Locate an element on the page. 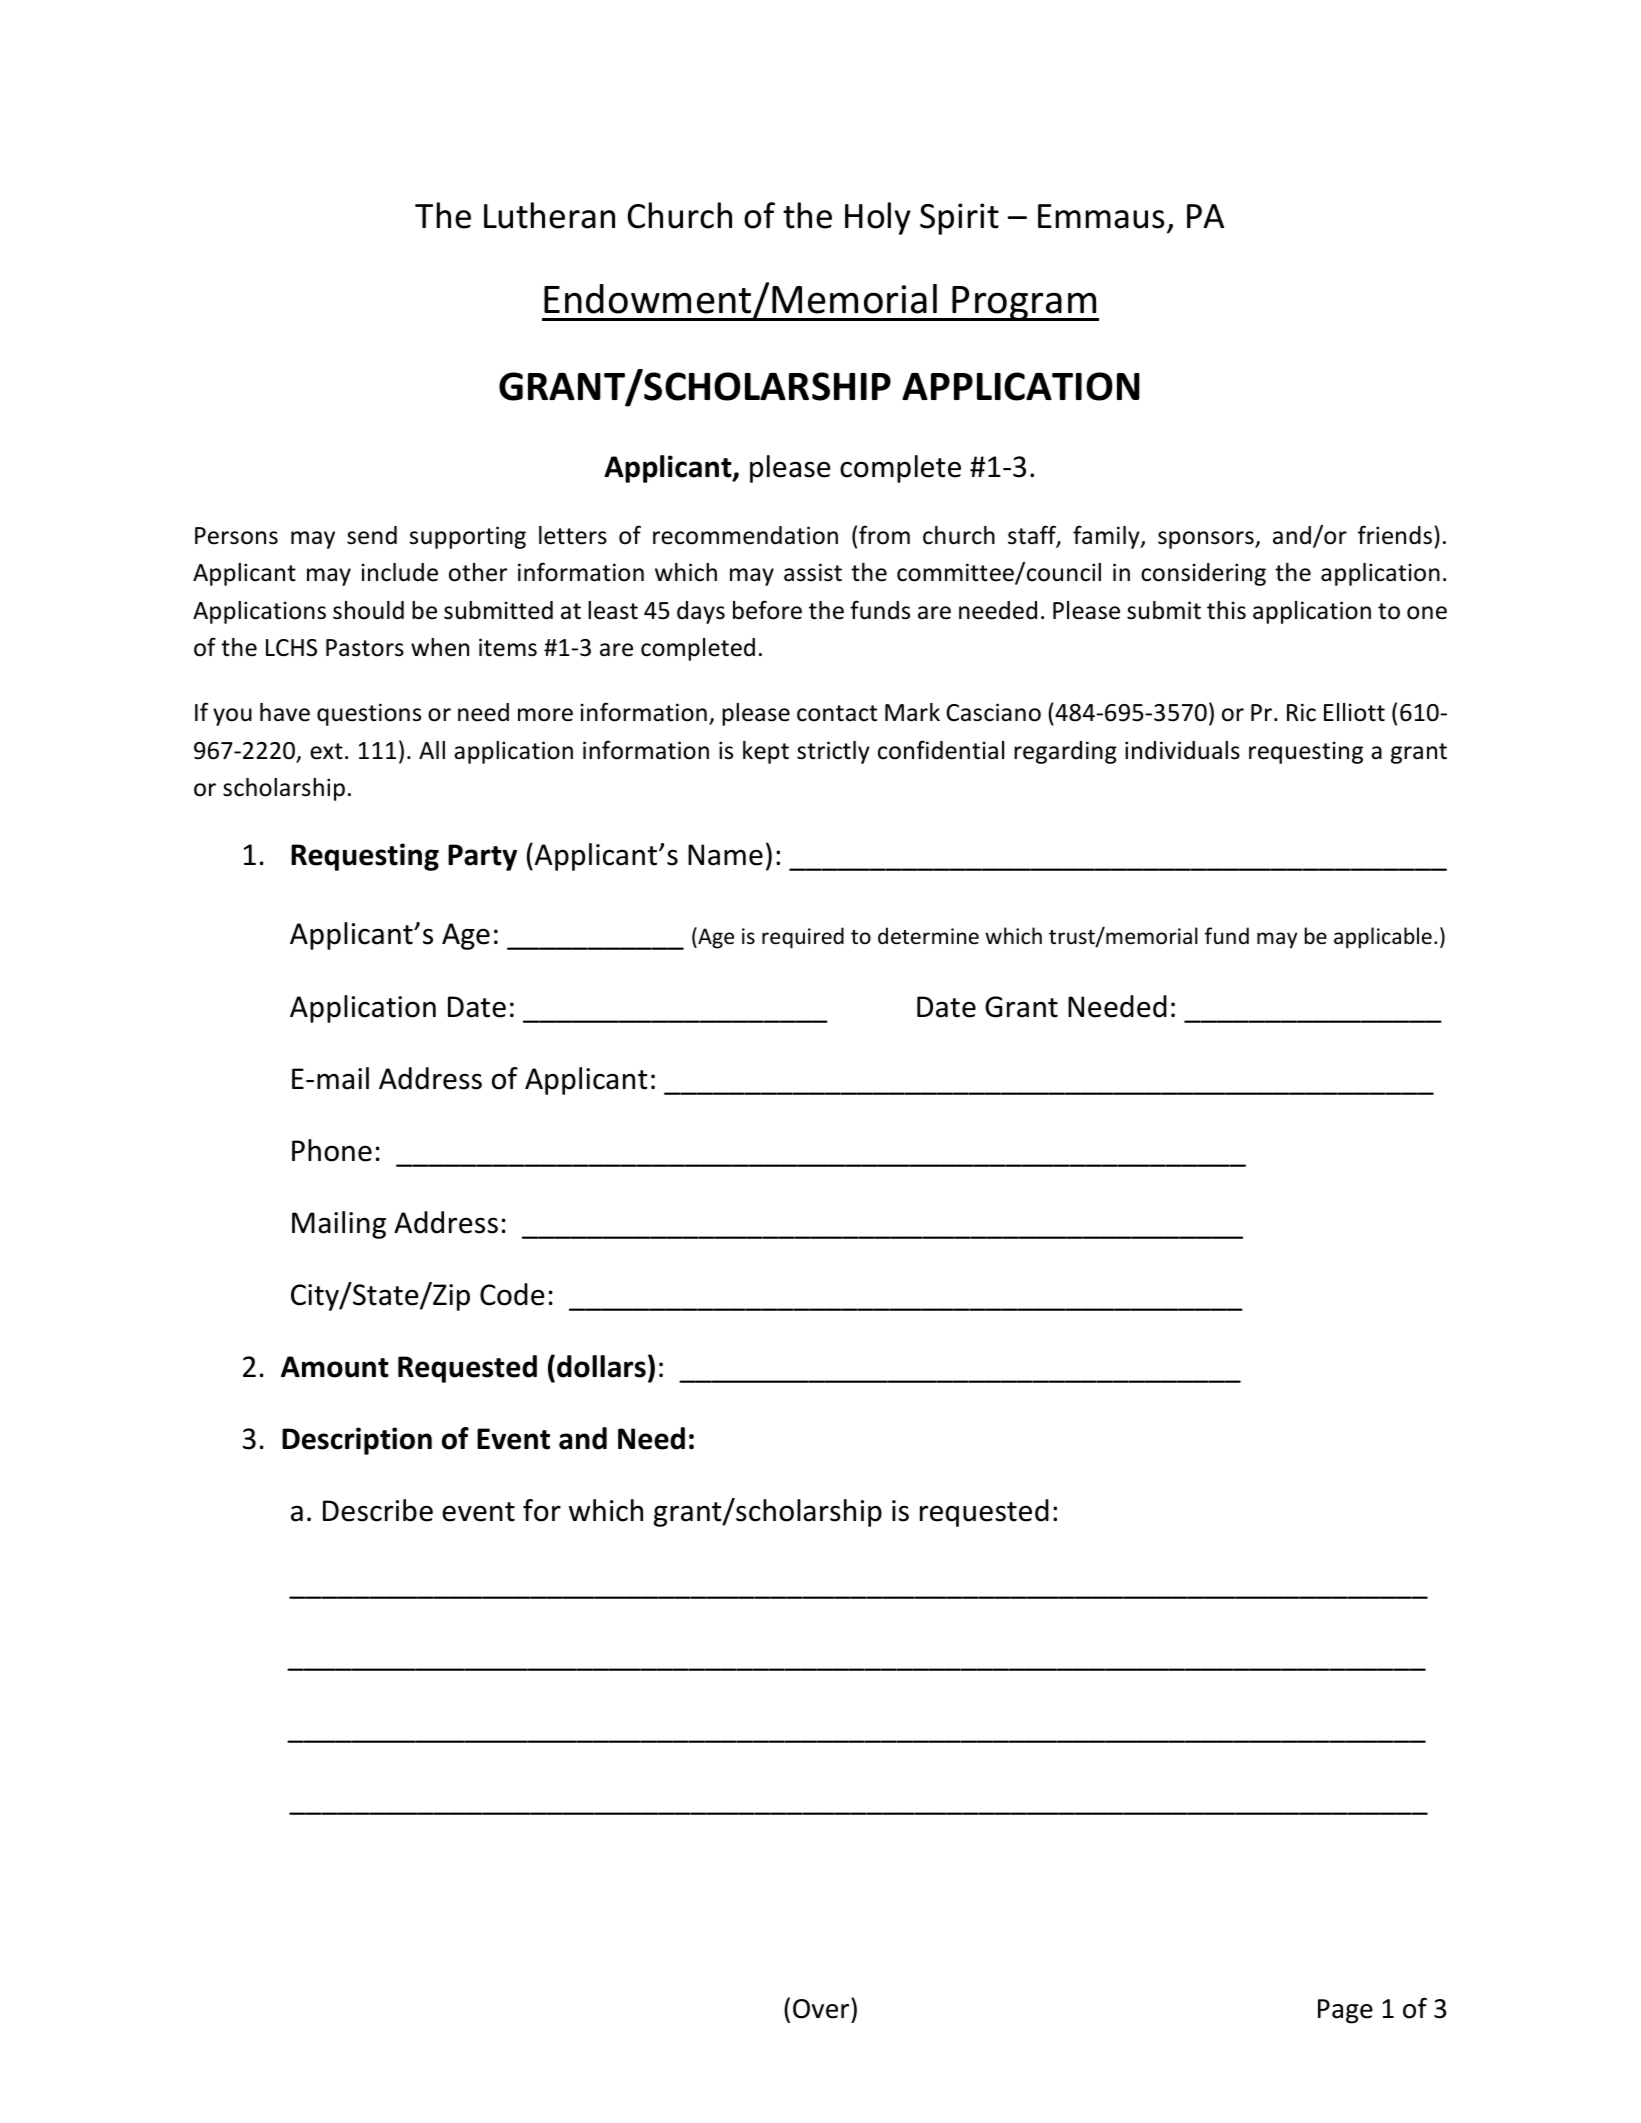 The image size is (1641, 2123). Over is located at coordinates (822, 2008).
